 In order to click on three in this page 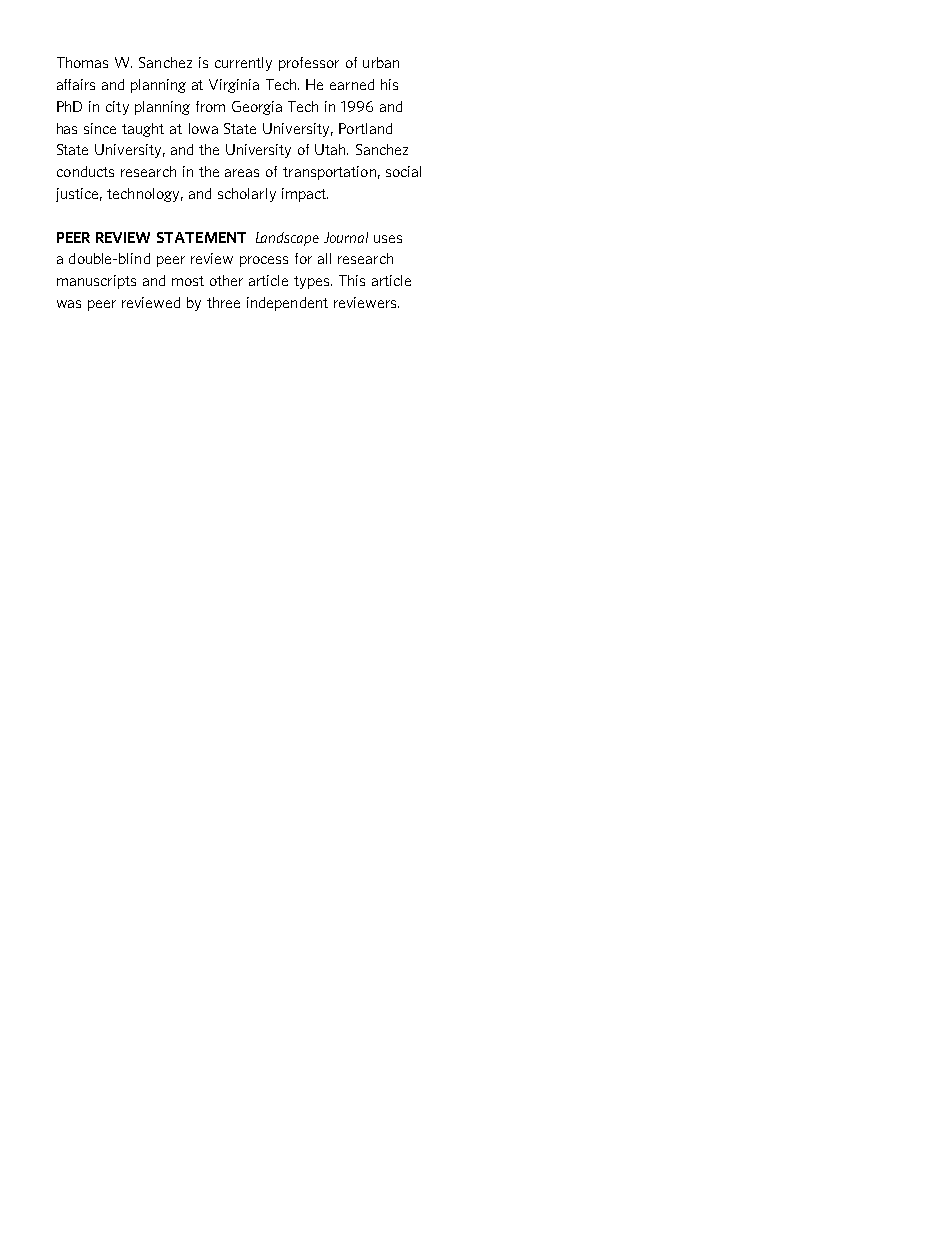, I will do `click(223, 302)`.
